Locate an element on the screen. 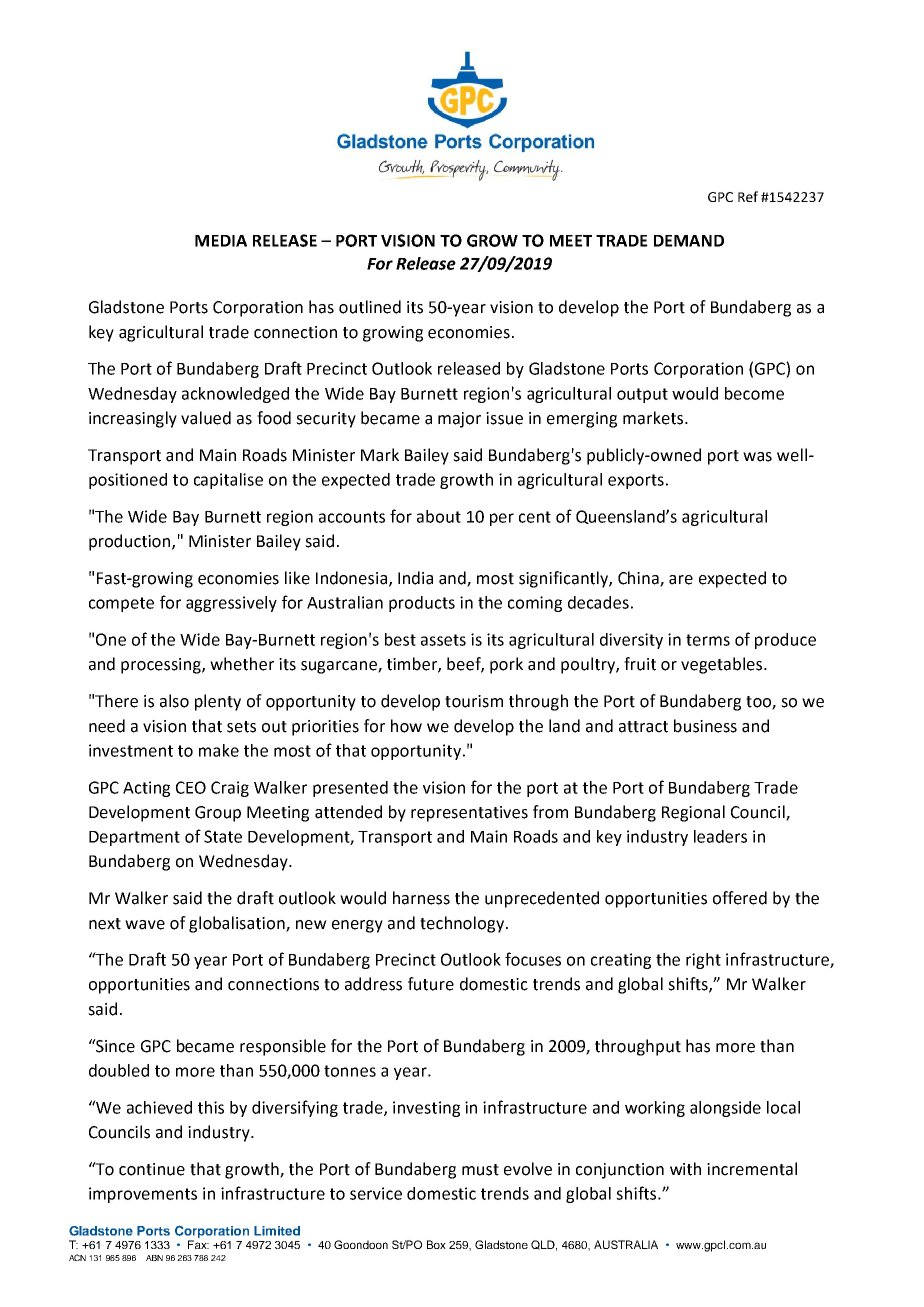  DEMAND is located at coordinates (689, 241).
